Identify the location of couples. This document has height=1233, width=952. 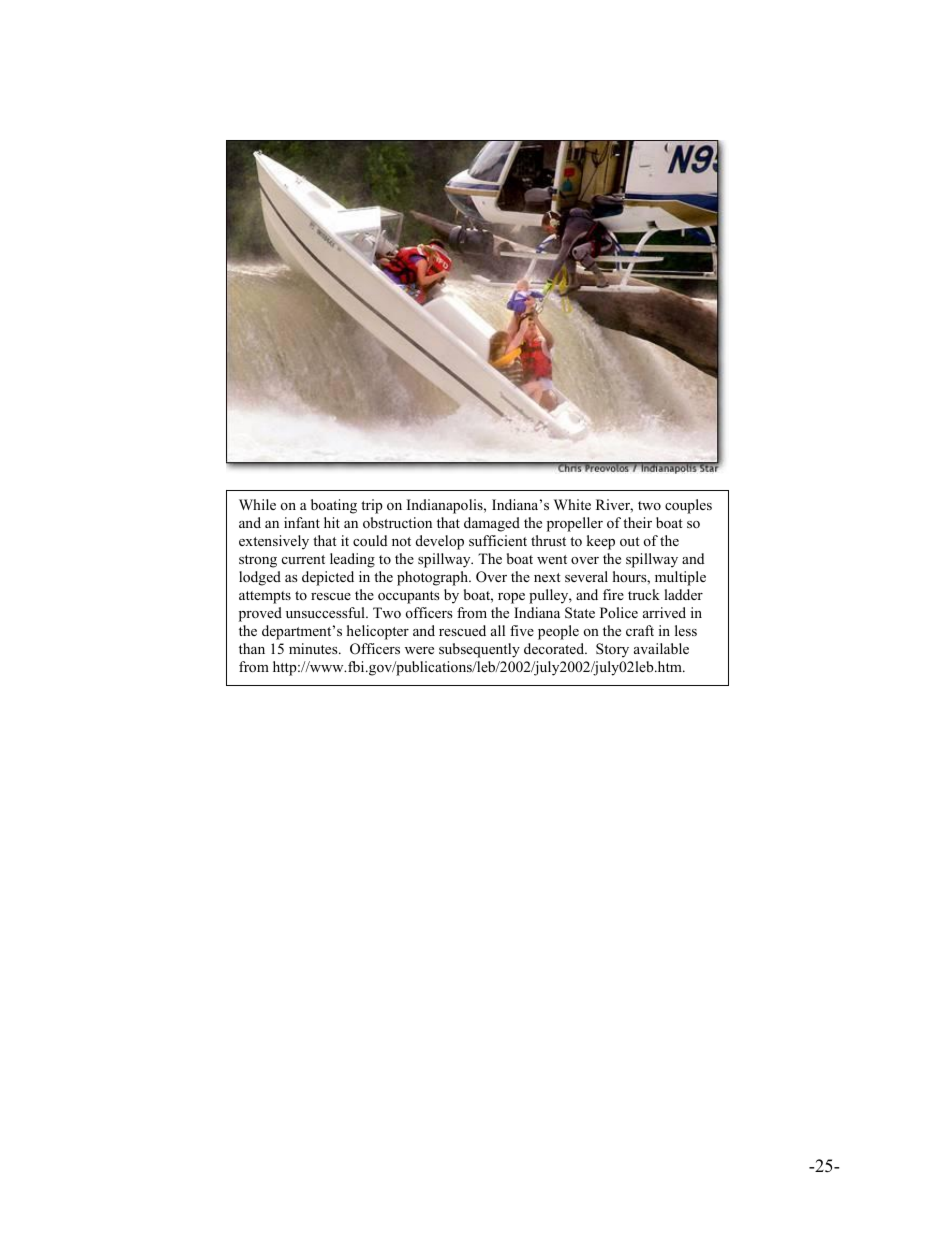
(688, 506).
